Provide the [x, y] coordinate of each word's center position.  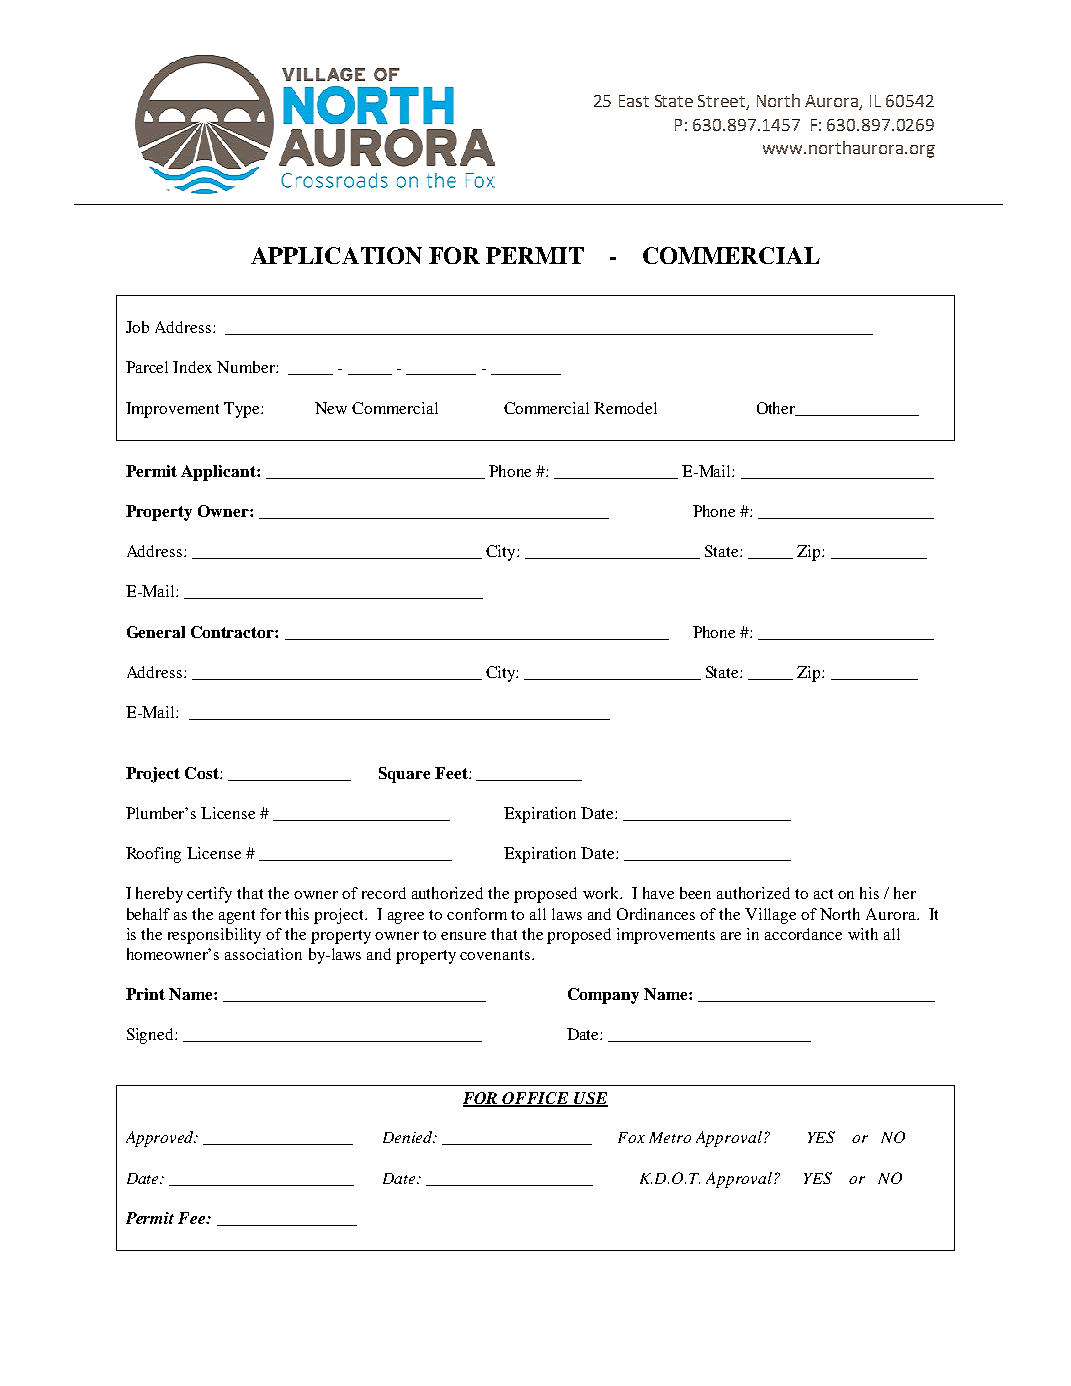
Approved [161, 1139]
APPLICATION [336, 255]
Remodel [625, 408]
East [634, 101]
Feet [452, 773]
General [156, 632]
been [695, 893]
